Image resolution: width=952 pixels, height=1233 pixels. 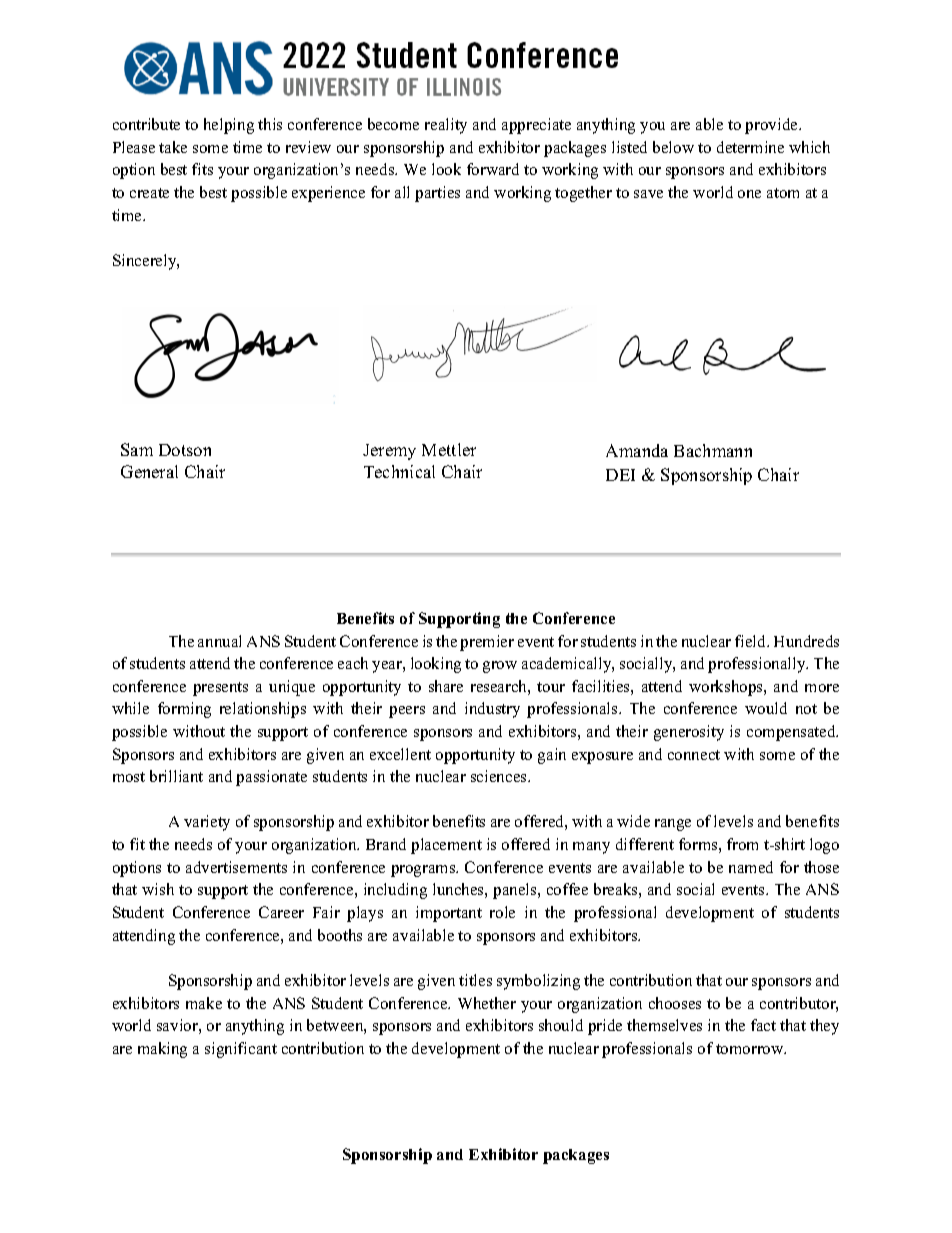 I want to click on field, so click(x=752, y=641).
